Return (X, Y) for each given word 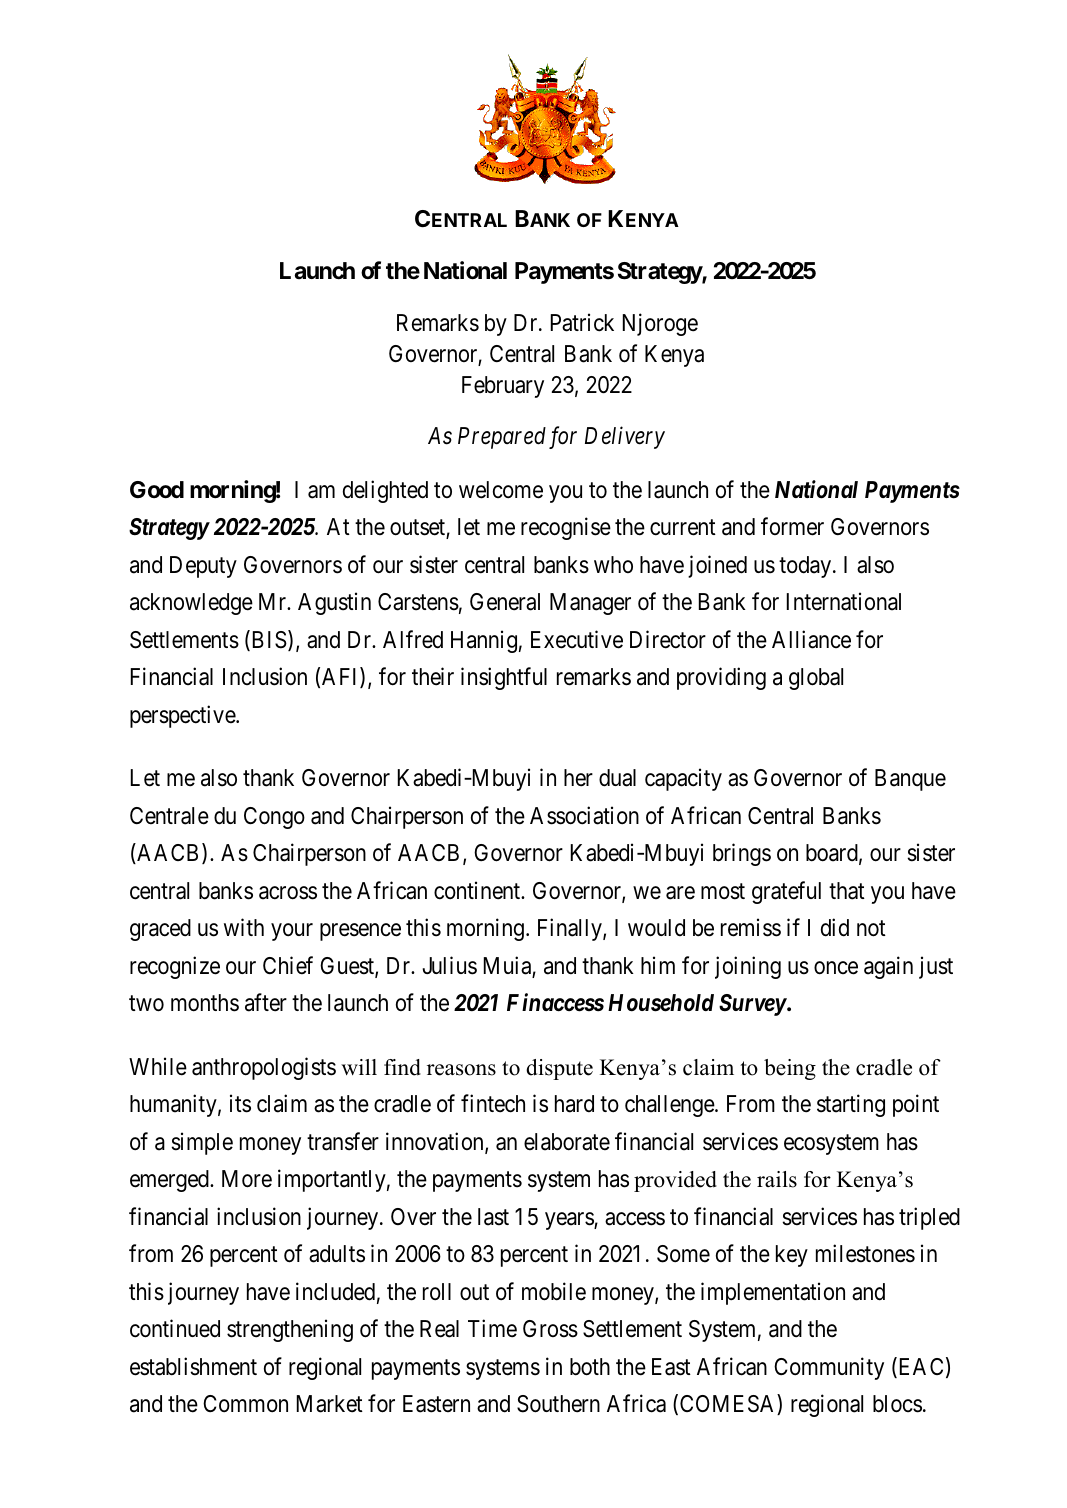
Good (157, 490)
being (790, 1069)
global (816, 679)
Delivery (625, 437)
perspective (183, 716)
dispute (559, 1069)
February (503, 387)
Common (245, 1403)
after (266, 1003)
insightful (504, 679)
